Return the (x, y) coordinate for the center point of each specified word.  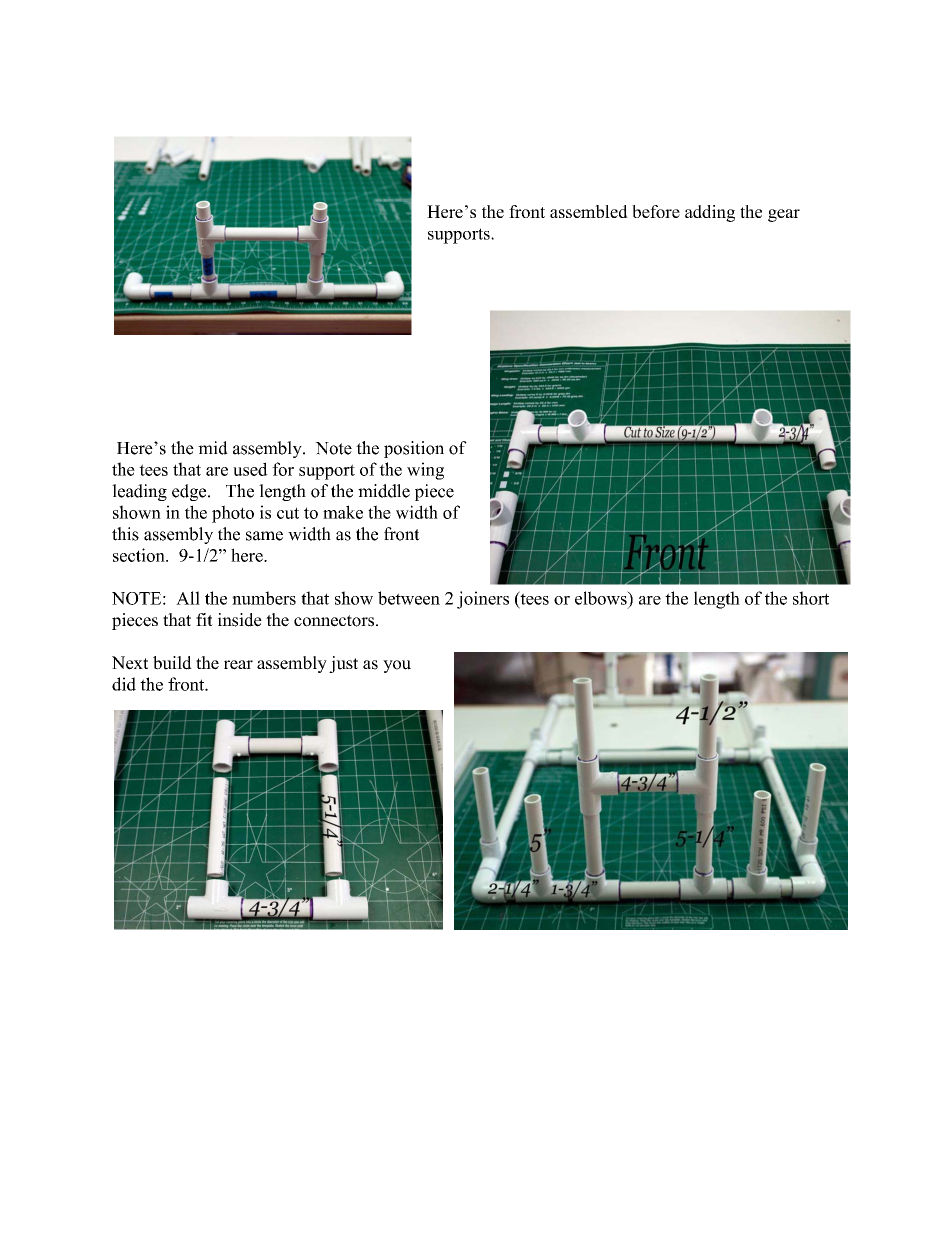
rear (238, 665)
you (397, 666)
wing (425, 471)
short (811, 598)
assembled (589, 211)
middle (384, 491)
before (656, 211)
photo (233, 514)
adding (710, 213)
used (250, 469)
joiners (483, 600)
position (414, 449)
